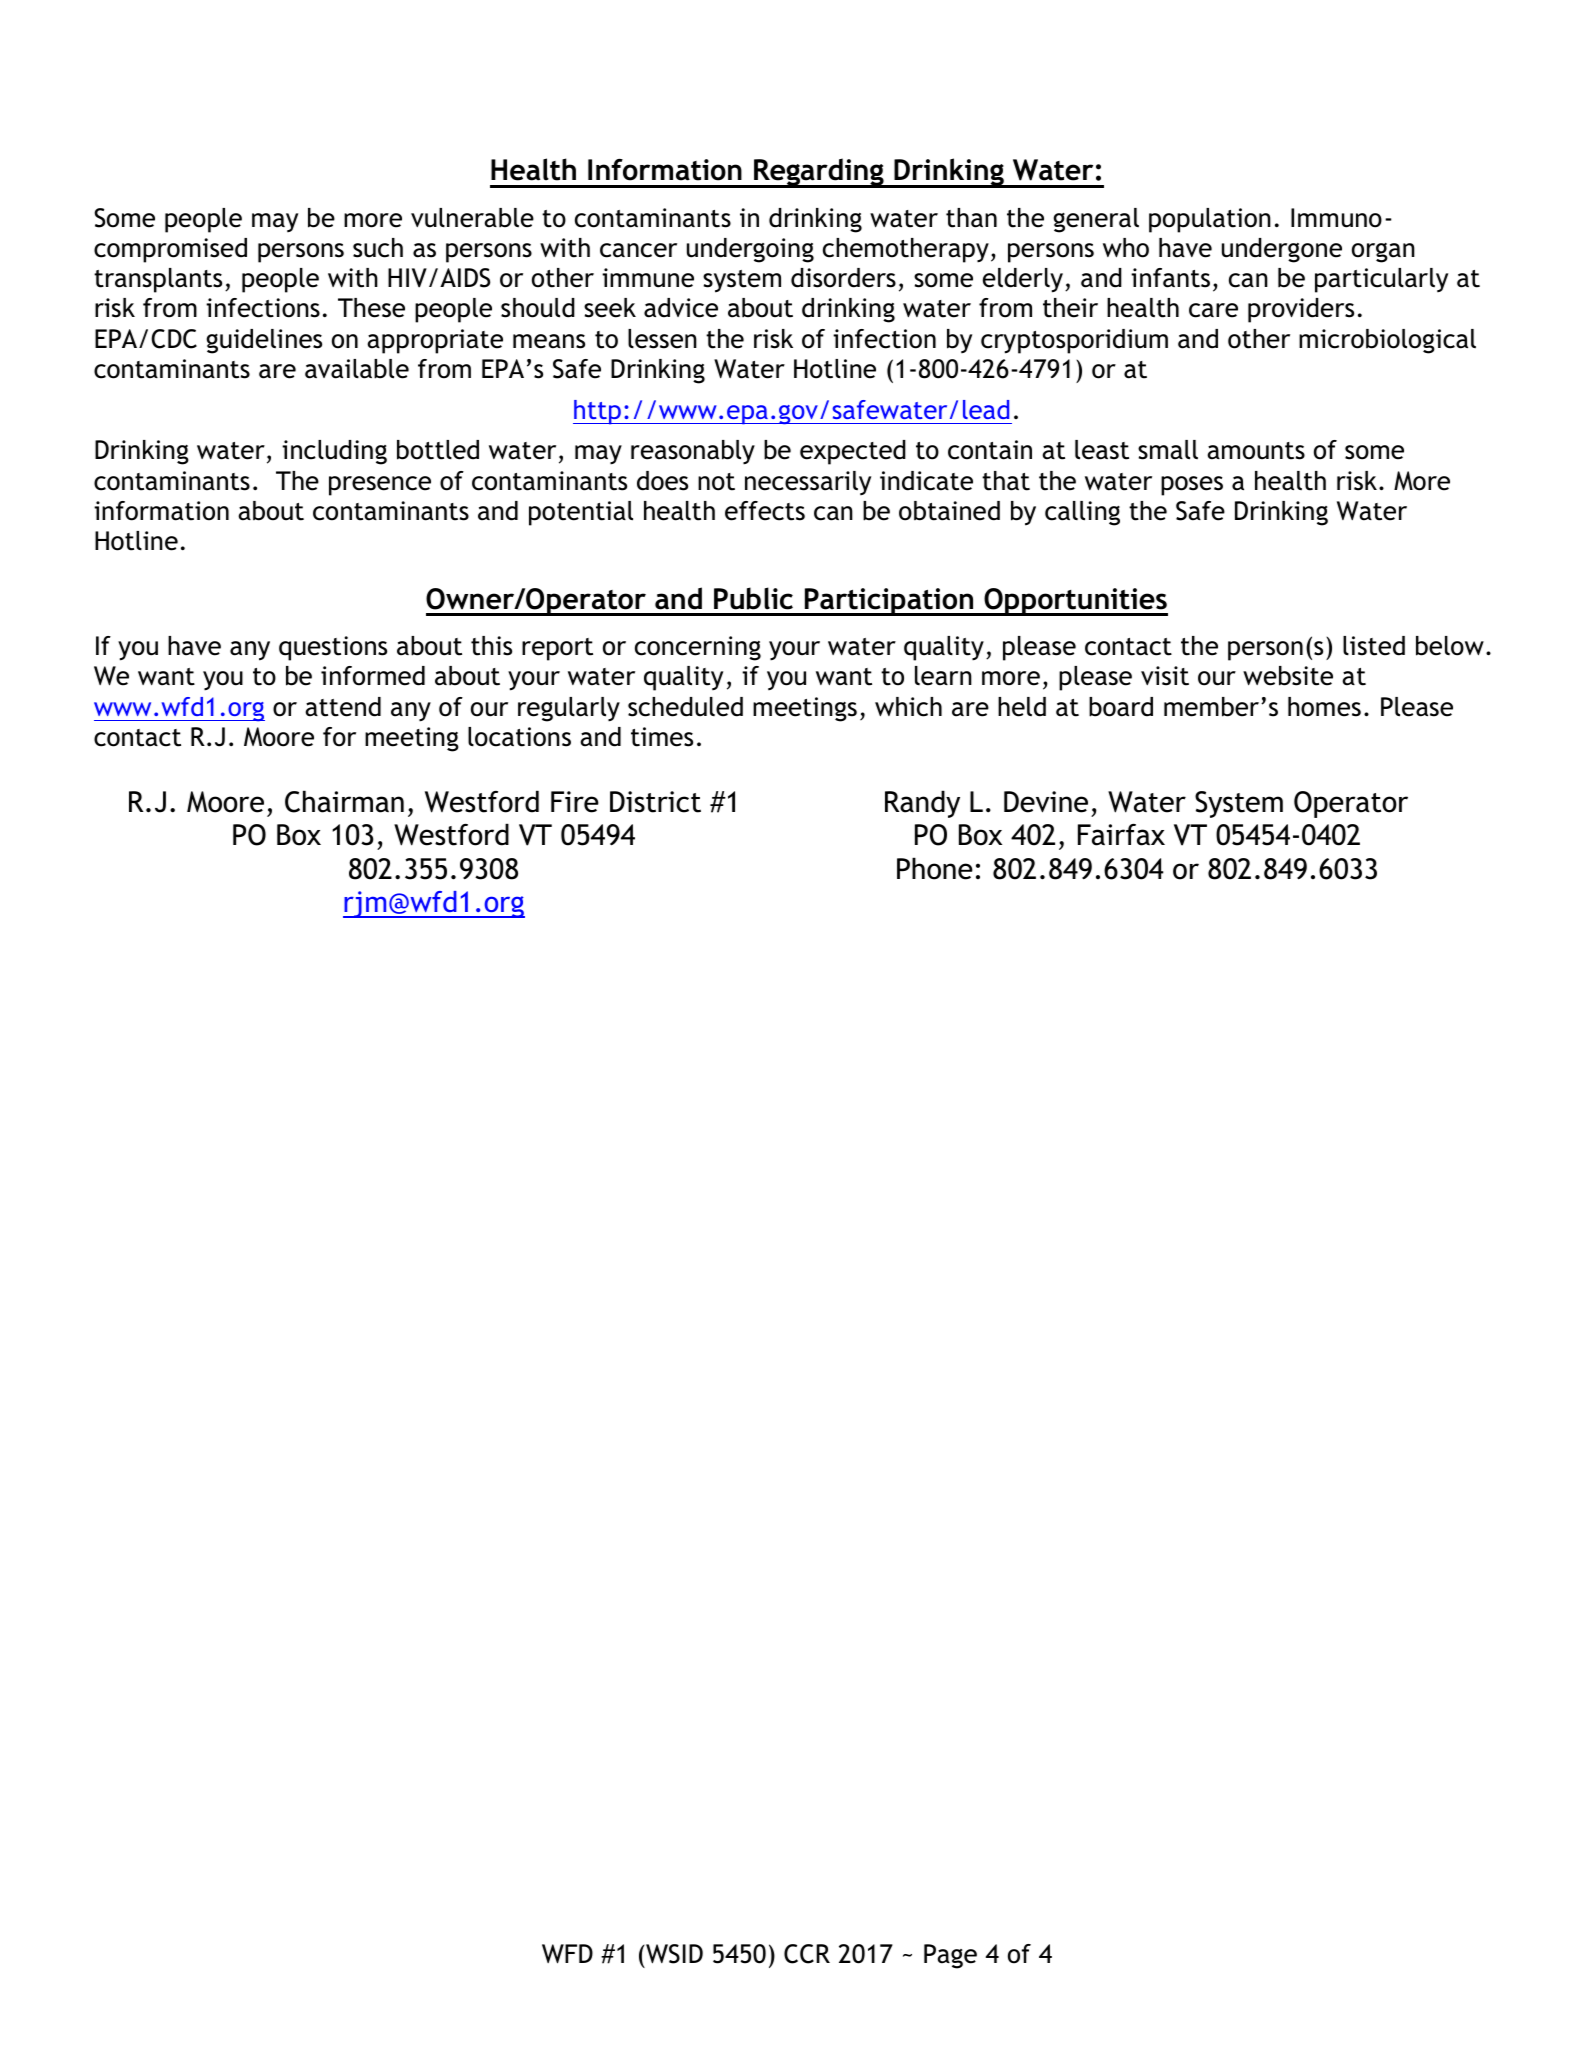 This screenshot has width=1594, height=2063. I want to click on such, so click(378, 248).
